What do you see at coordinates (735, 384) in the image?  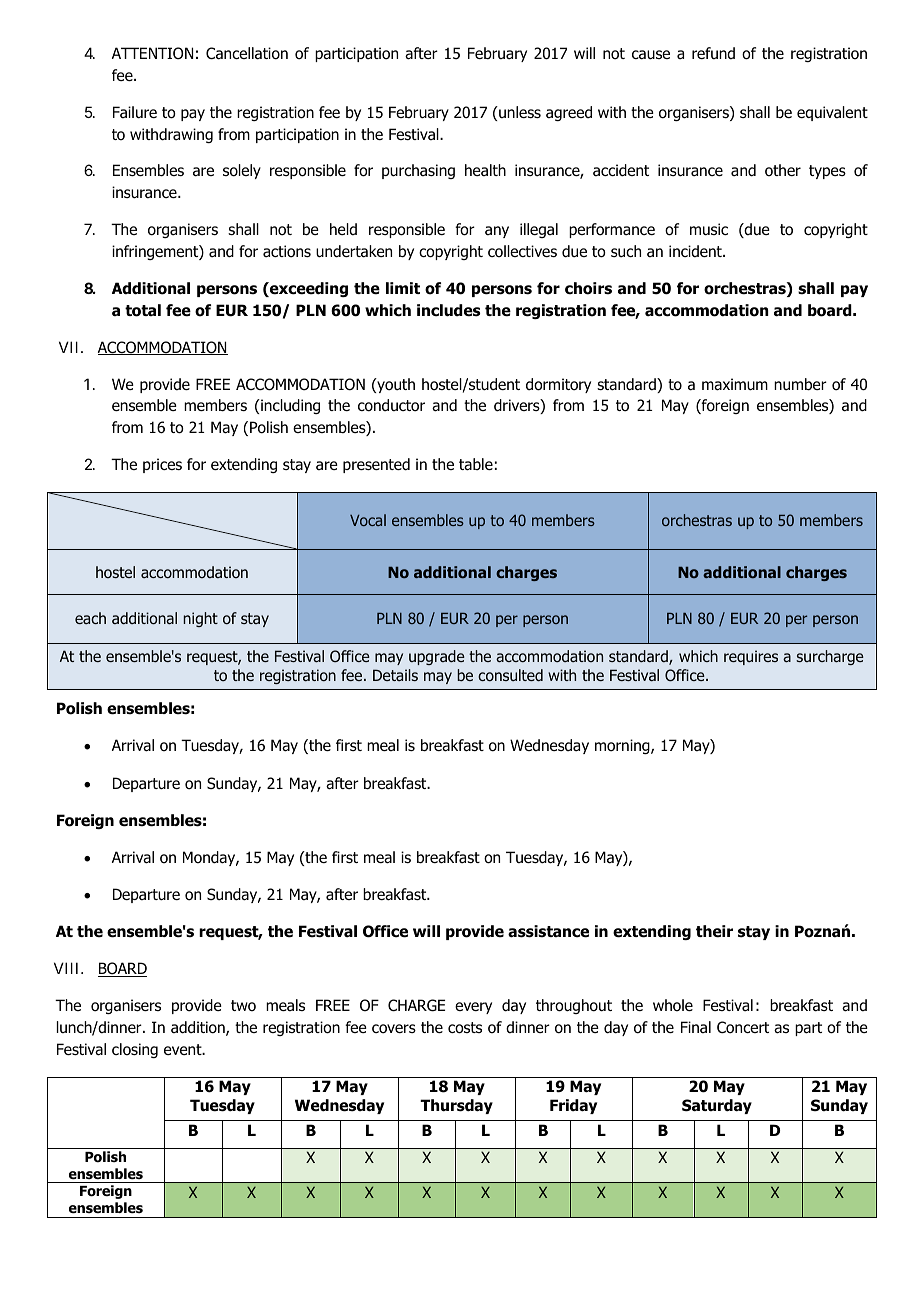 I see `maximum` at bounding box center [735, 384].
